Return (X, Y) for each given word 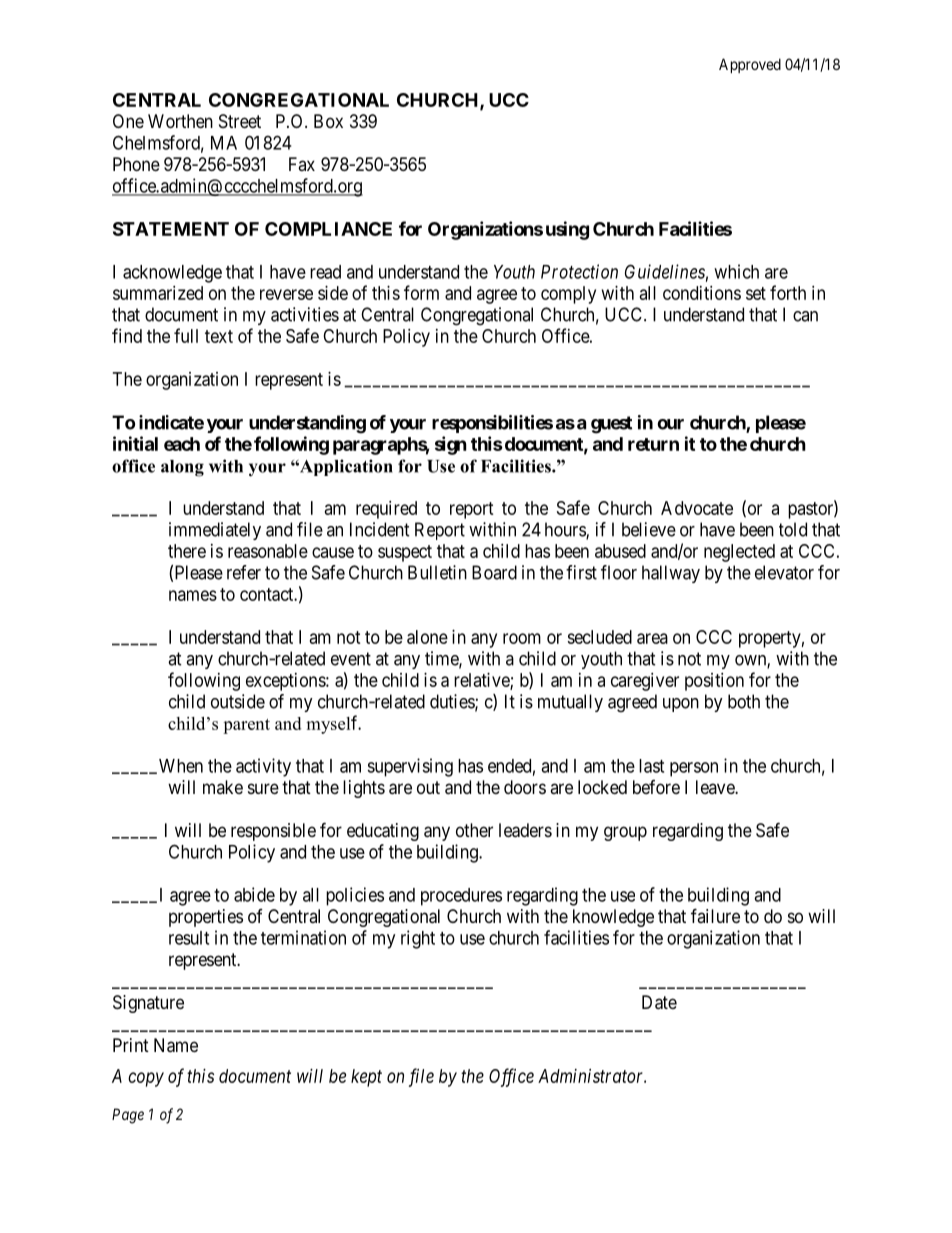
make (223, 787)
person (694, 769)
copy (146, 1079)
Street (240, 121)
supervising (410, 767)
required (386, 510)
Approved (750, 65)
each (182, 444)
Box (328, 121)
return (653, 444)
